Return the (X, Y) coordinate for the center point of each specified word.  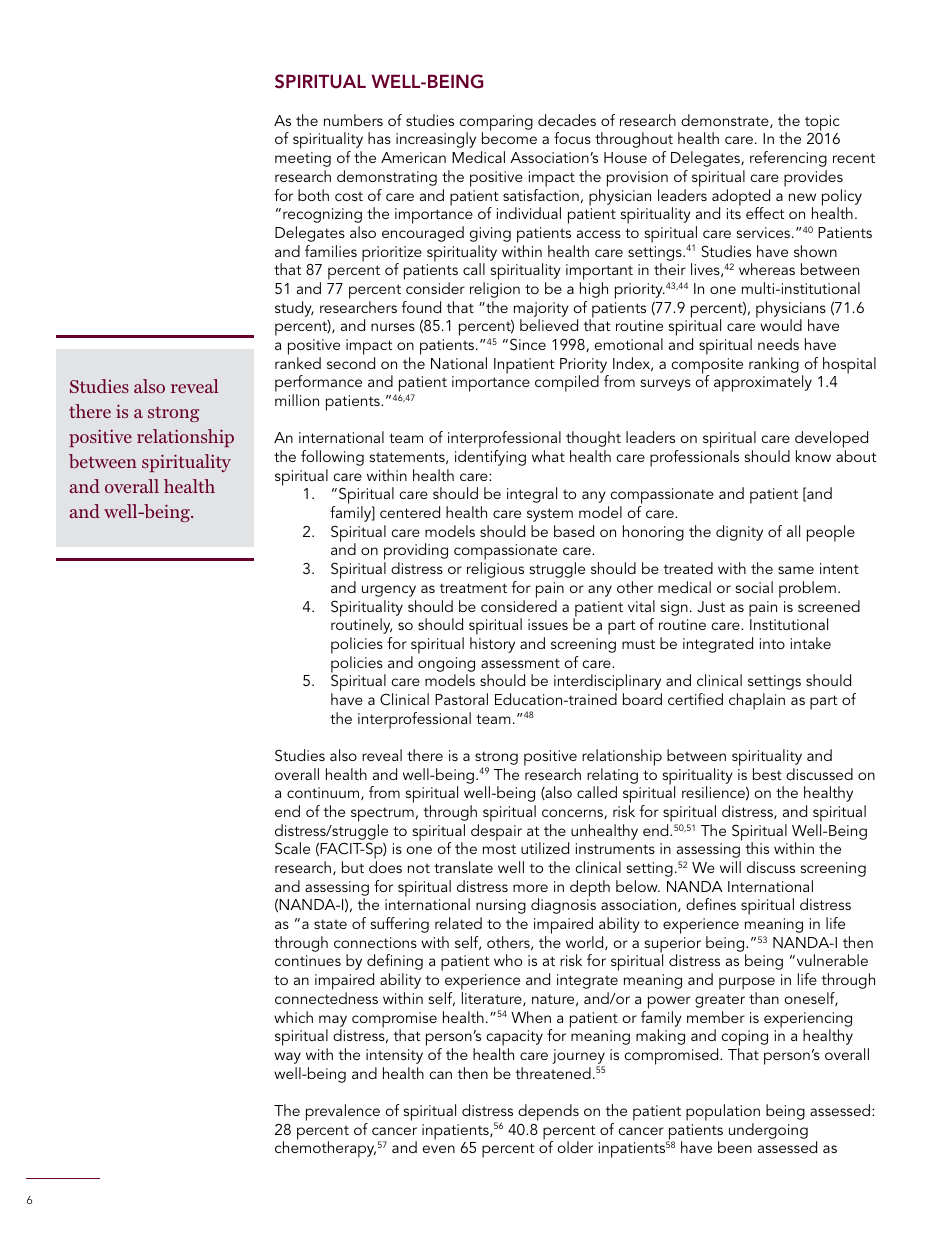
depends (548, 1112)
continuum (323, 792)
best (767, 774)
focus (572, 138)
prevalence (343, 1112)
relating (612, 776)
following (332, 458)
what (548, 456)
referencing (788, 159)
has (379, 138)
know (813, 456)
